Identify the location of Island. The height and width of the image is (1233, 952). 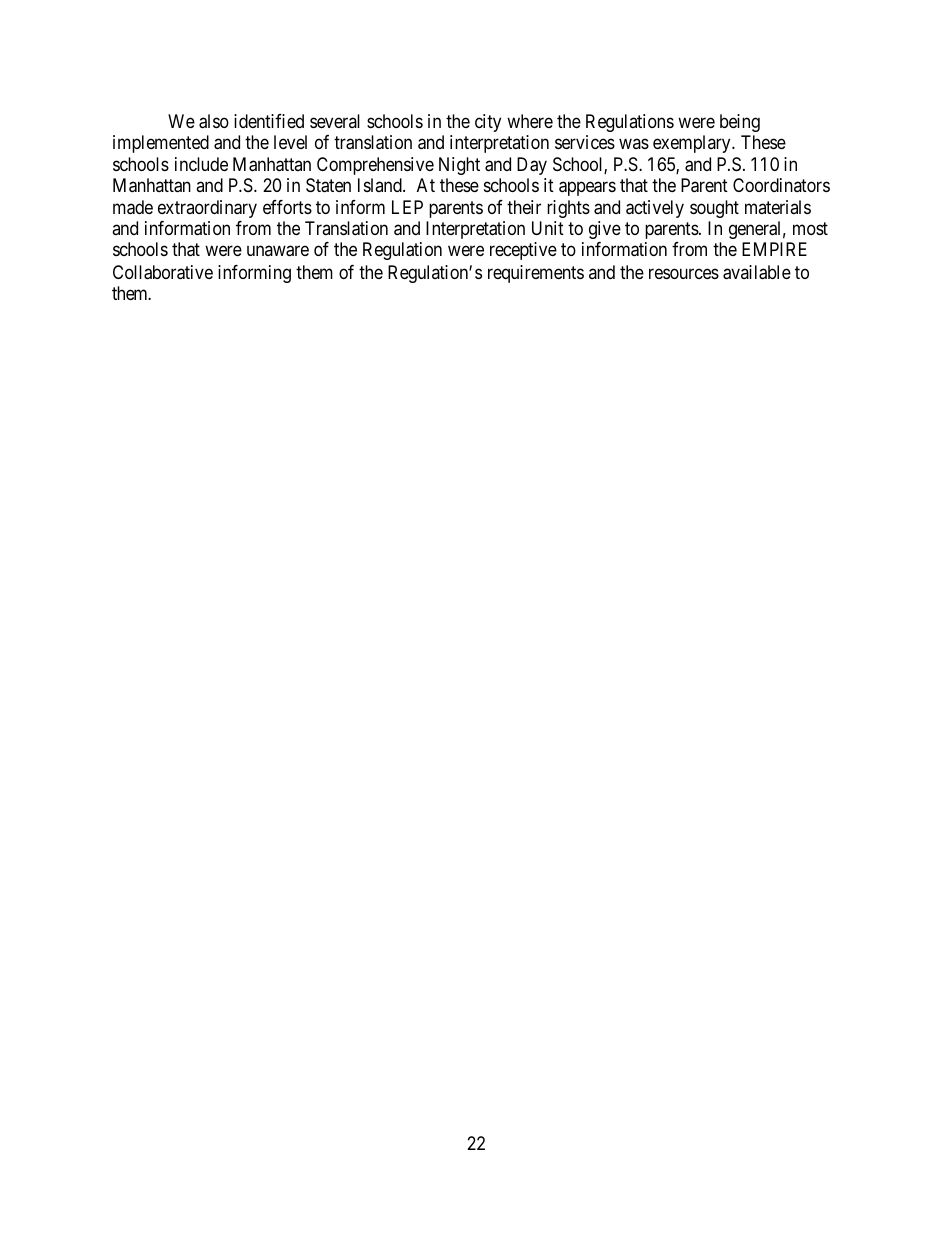
(381, 185).
